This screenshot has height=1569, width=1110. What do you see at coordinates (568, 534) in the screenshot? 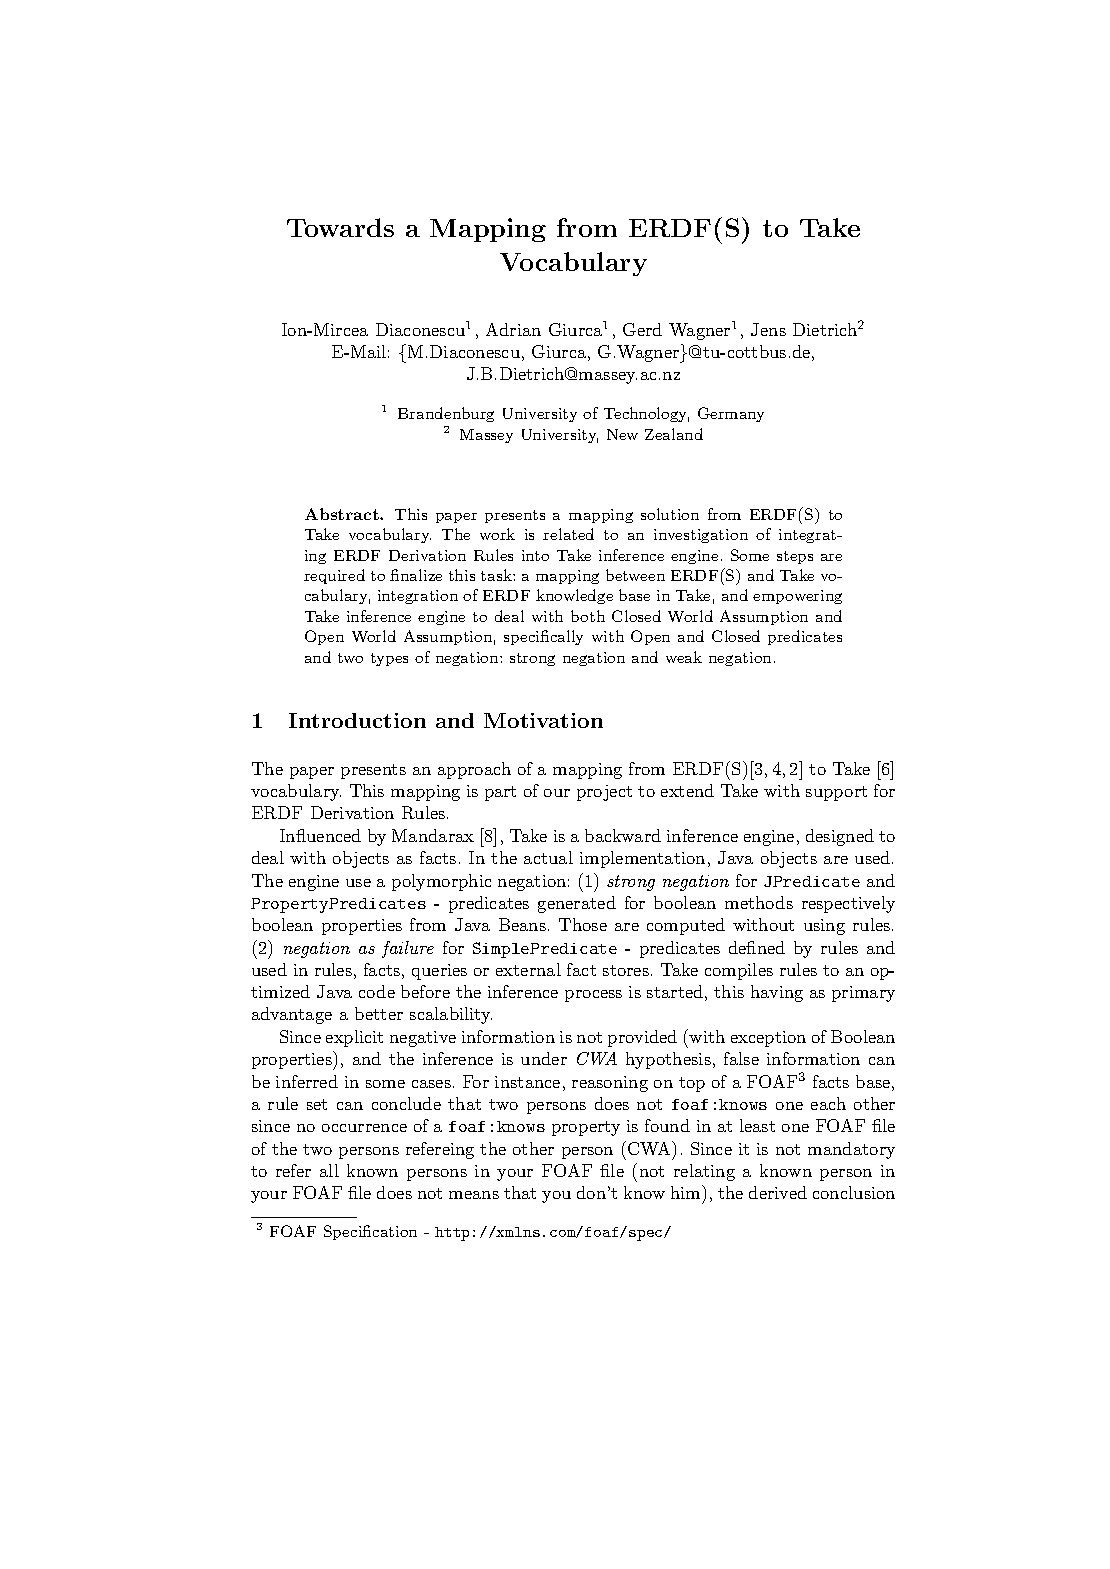
I see `related` at bounding box center [568, 534].
